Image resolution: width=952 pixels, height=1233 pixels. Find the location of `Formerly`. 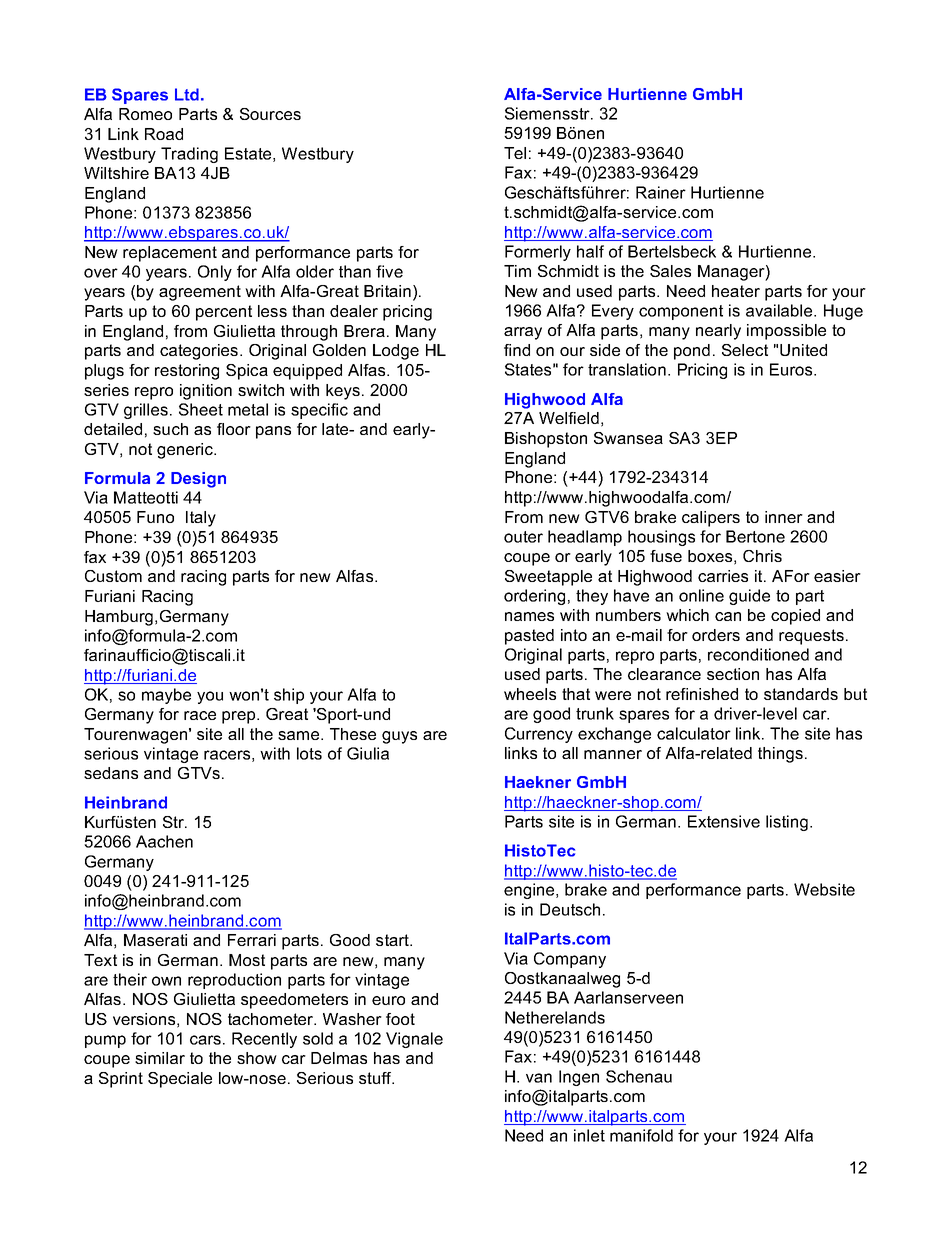

Formerly is located at coordinates (538, 253).
